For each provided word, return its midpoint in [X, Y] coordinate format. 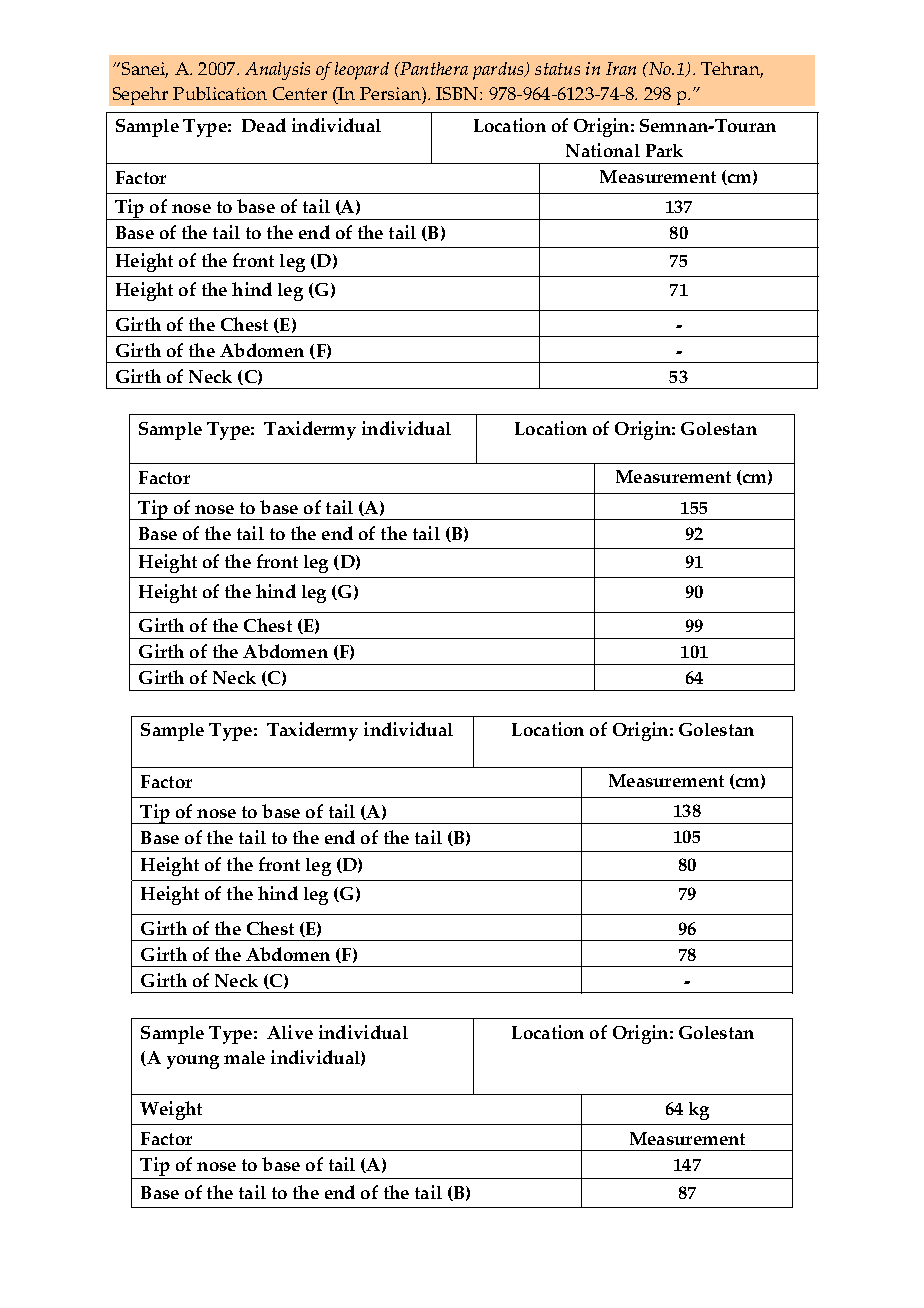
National [603, 150]
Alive [290, 1032]
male [244, 1057]
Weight [171, 1110]
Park [664, 150]
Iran [621, 68]
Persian [391, 93]
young [193, 1062]
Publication [220, 93]
